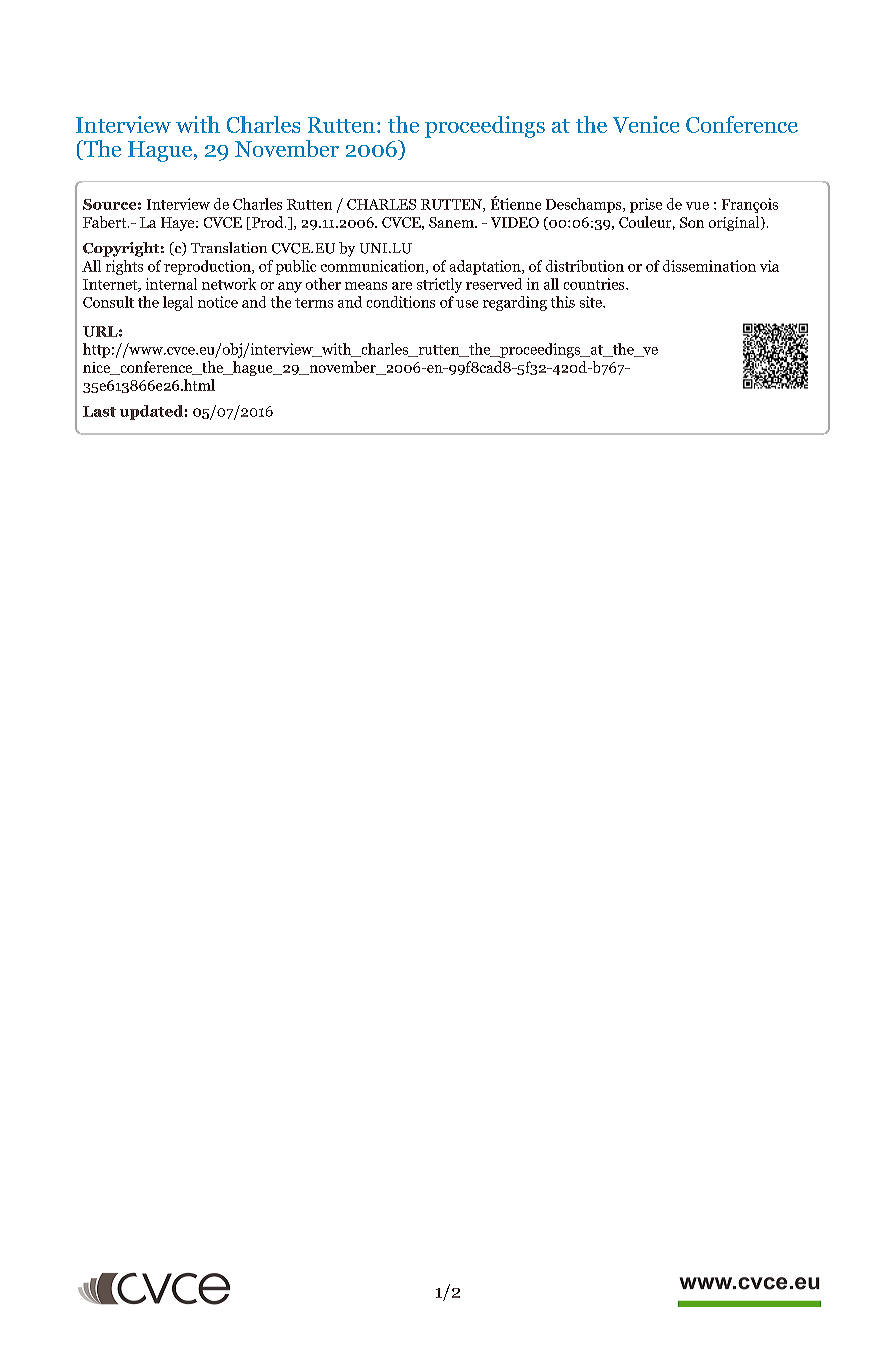 The width and height of the screenshot is (896, 1345). Describe the element at coordinates (467, 304) in the screenshot. I see `use` at that location.
